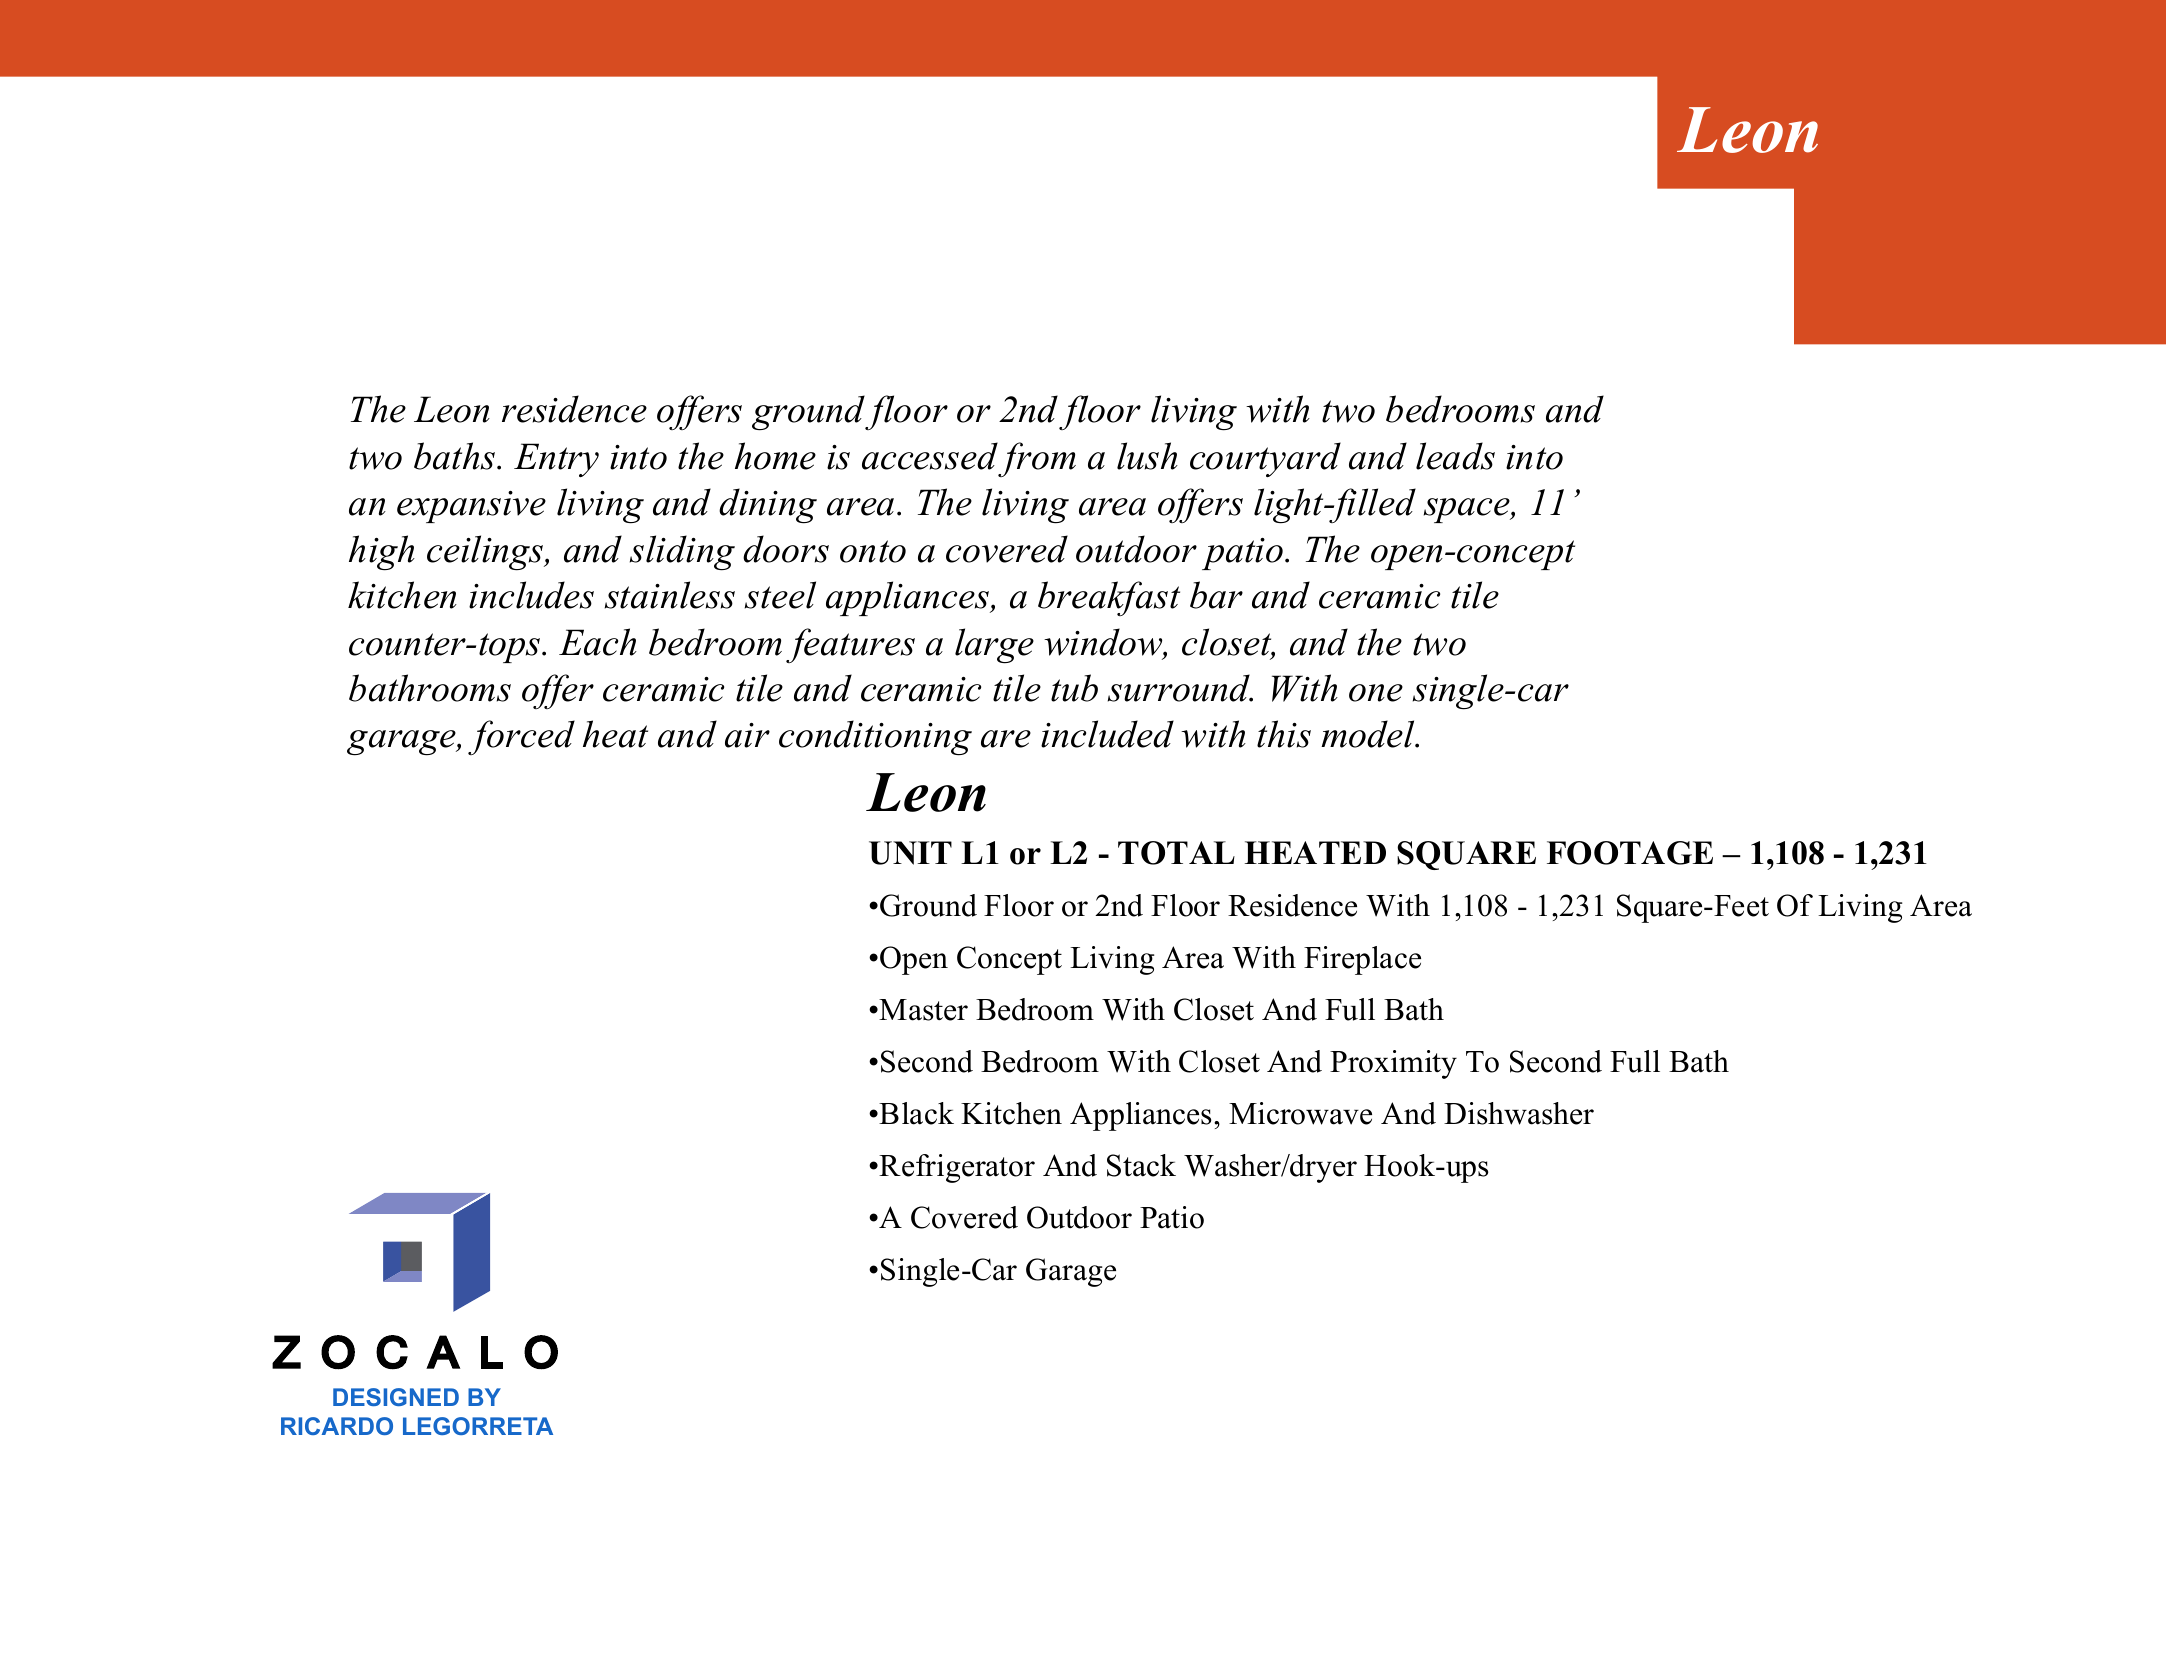  What do you see at coordinates (910, 853) in the page?
I see `UNIT` at bounding box center [910, 853].
